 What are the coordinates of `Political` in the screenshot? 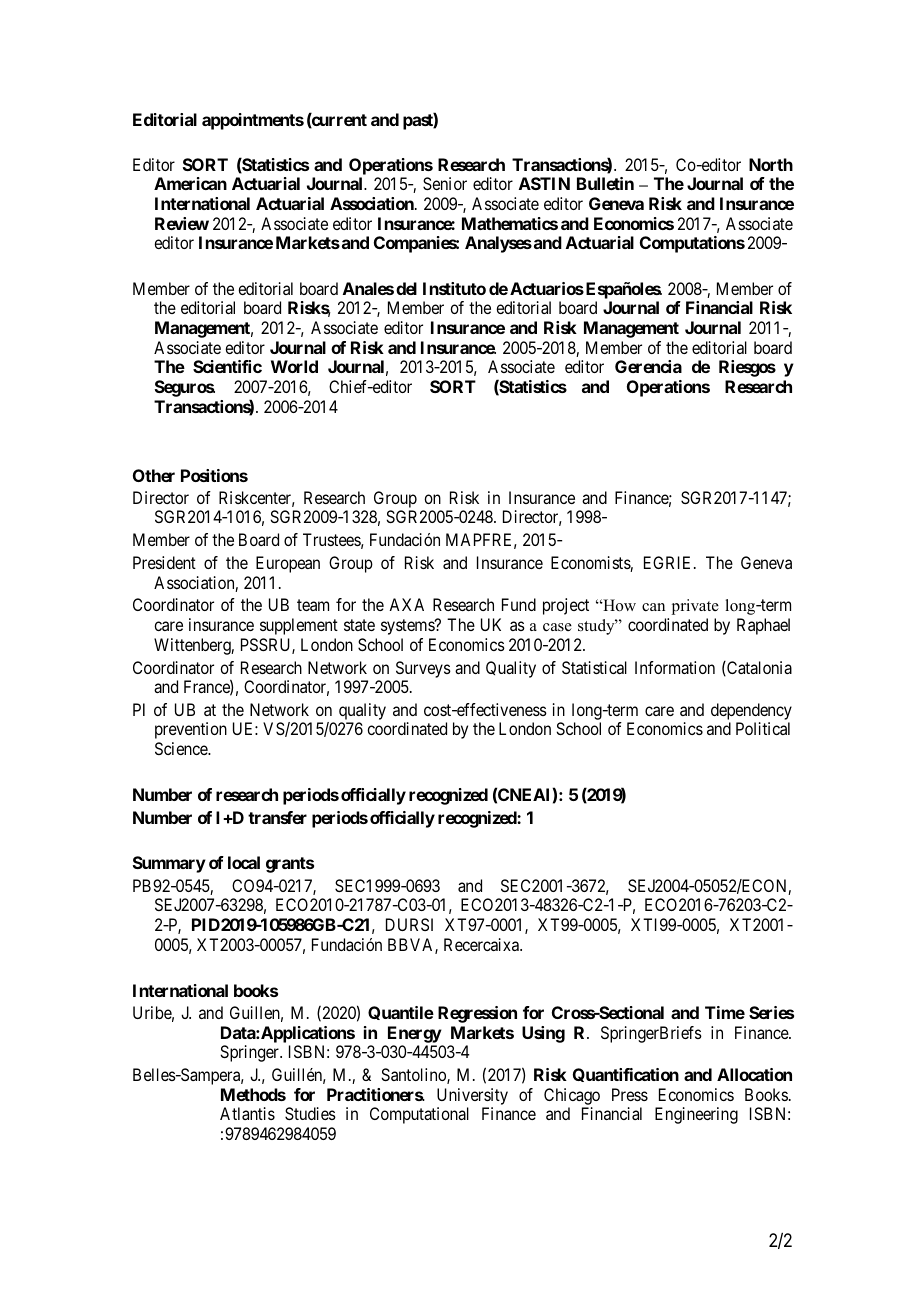 It's located at (763, 728).
